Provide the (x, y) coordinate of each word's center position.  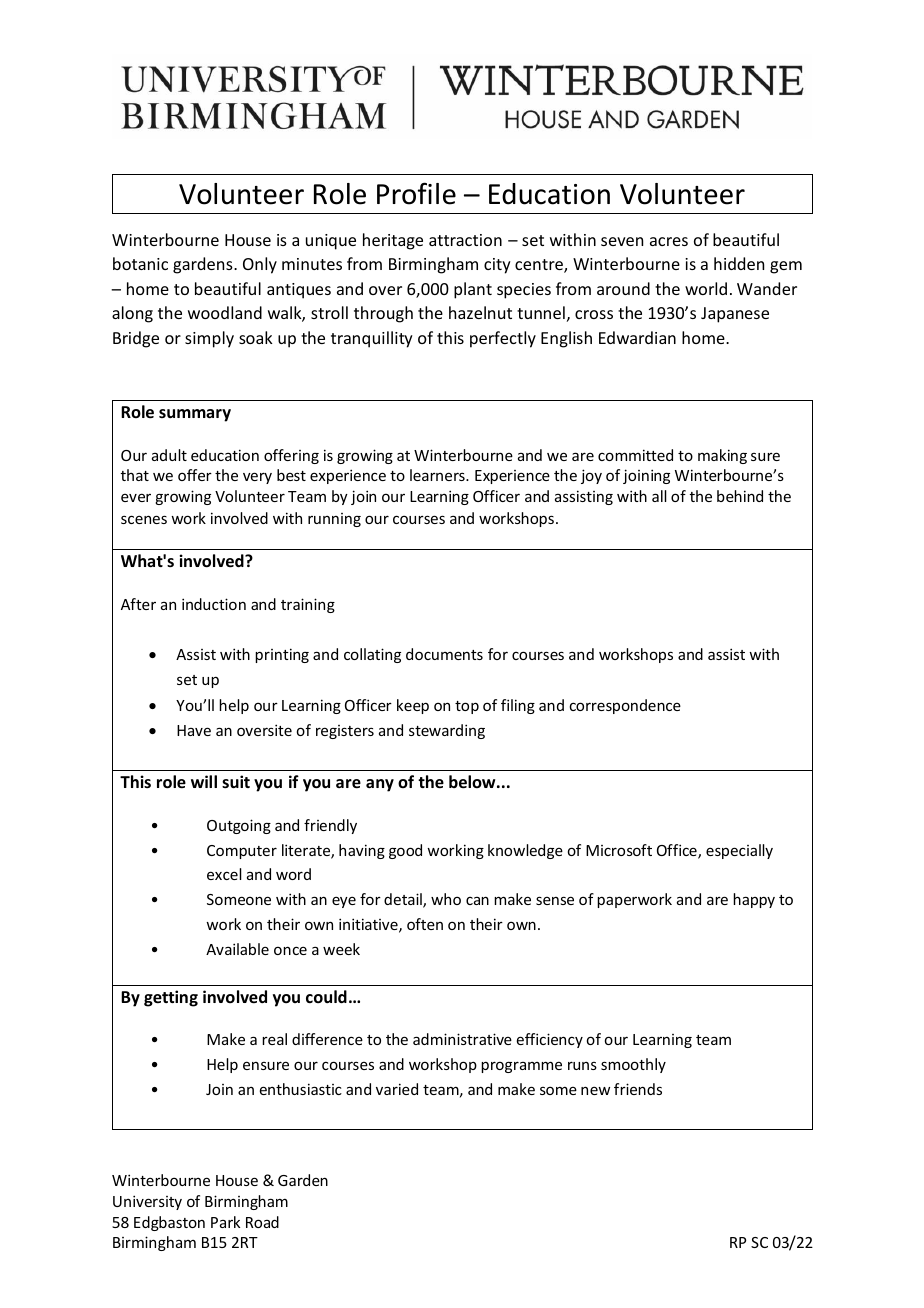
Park (225, 1222)
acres (669, 241)
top (467, 707)
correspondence (625, 706)
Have (194, 730)
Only (260, 265)
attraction (465, 240)
